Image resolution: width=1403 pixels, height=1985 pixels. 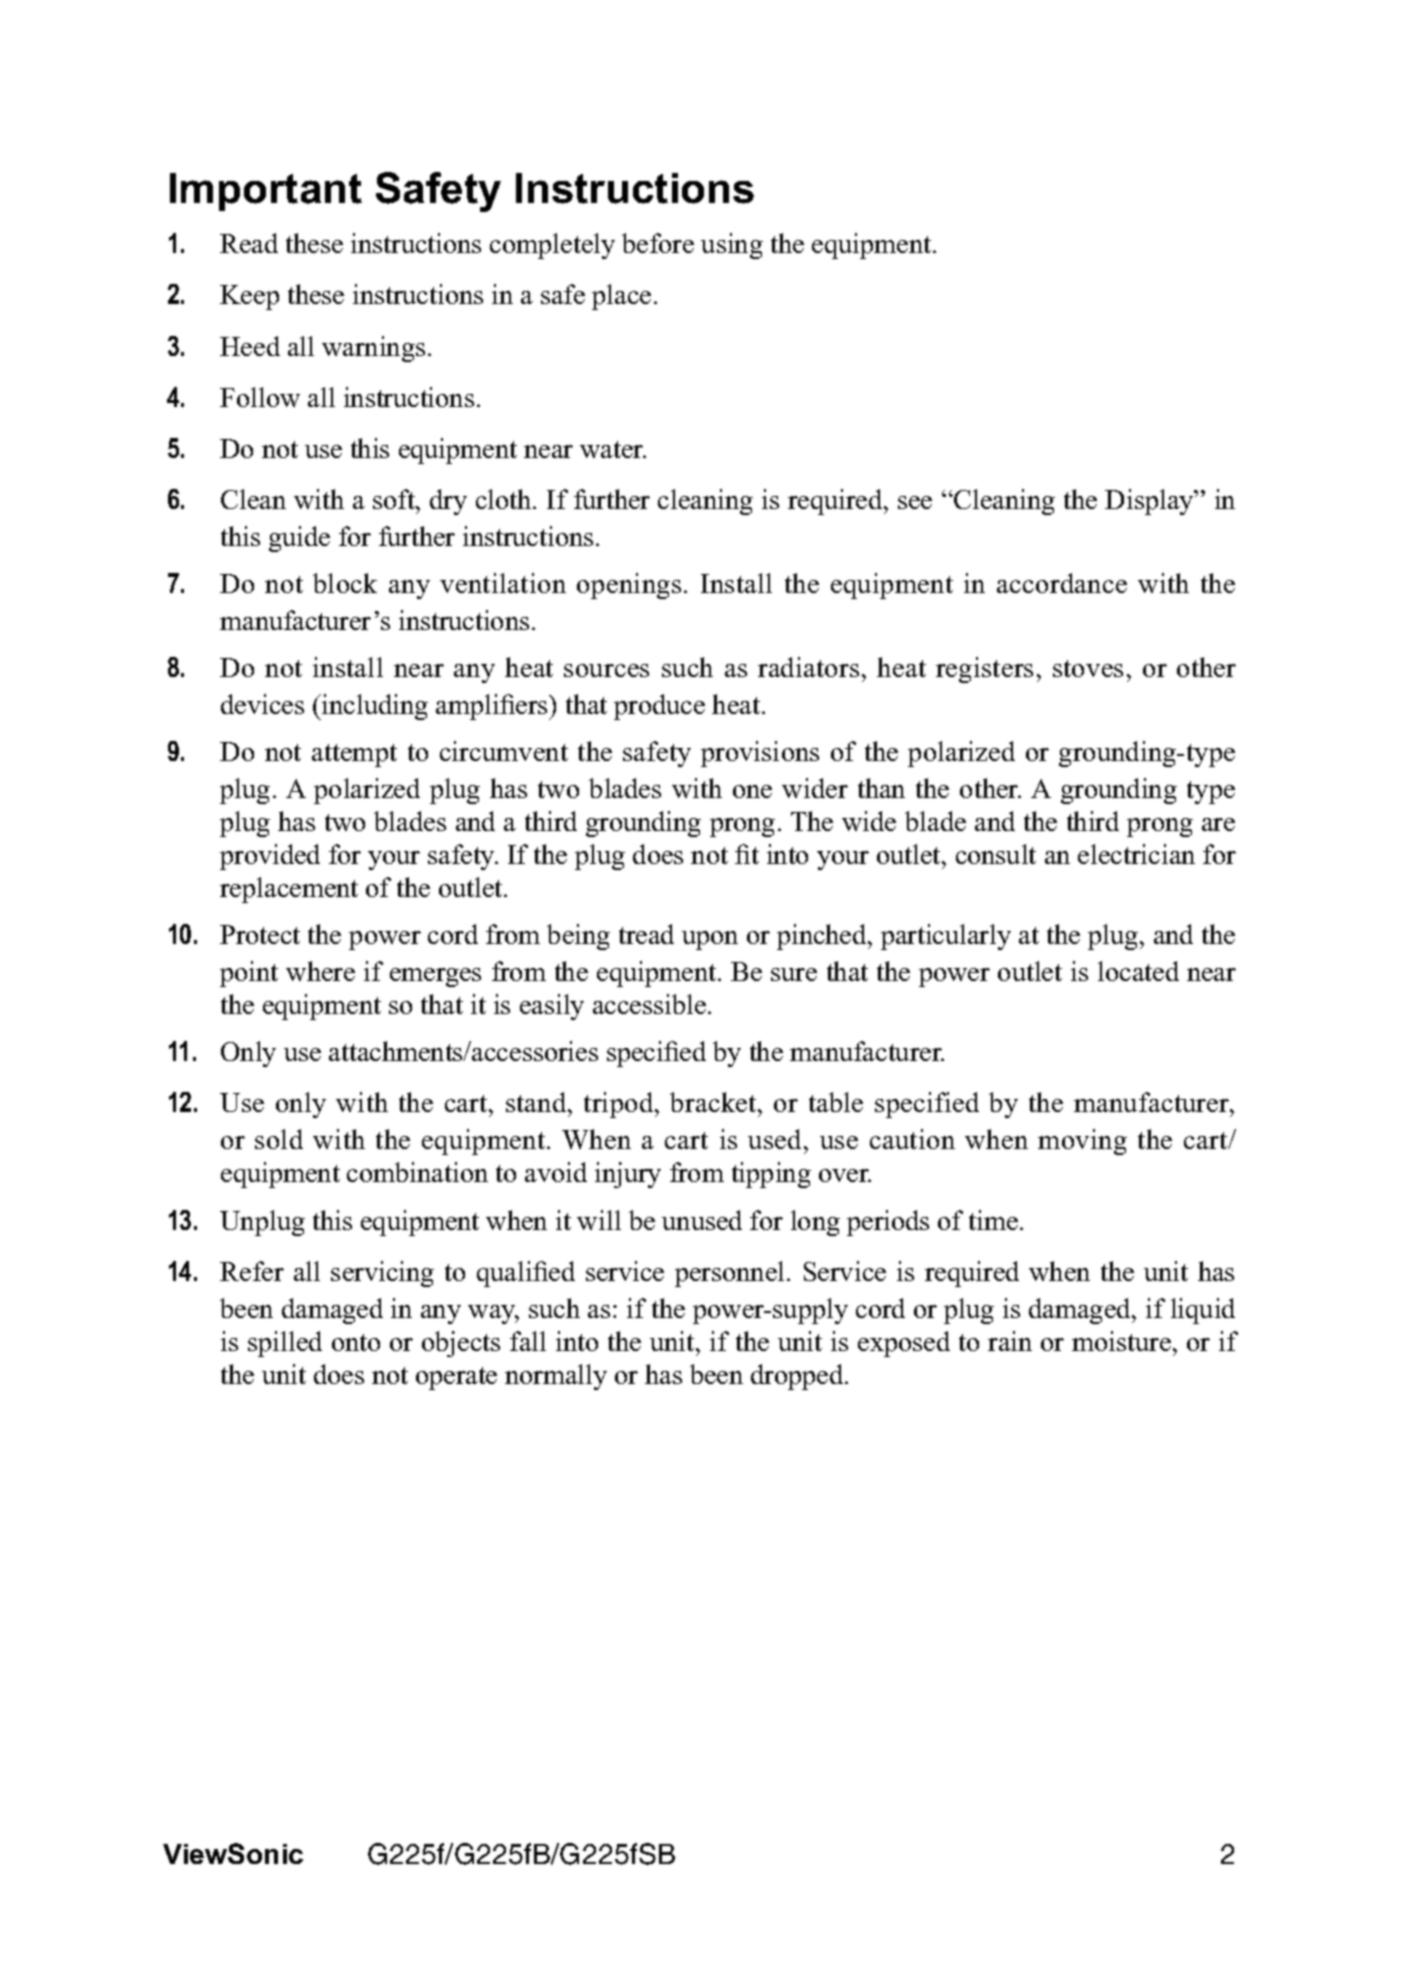 What do you see at coordinates (395, 499) in the page?
I see `soft` at bounding box center [395, 499].
